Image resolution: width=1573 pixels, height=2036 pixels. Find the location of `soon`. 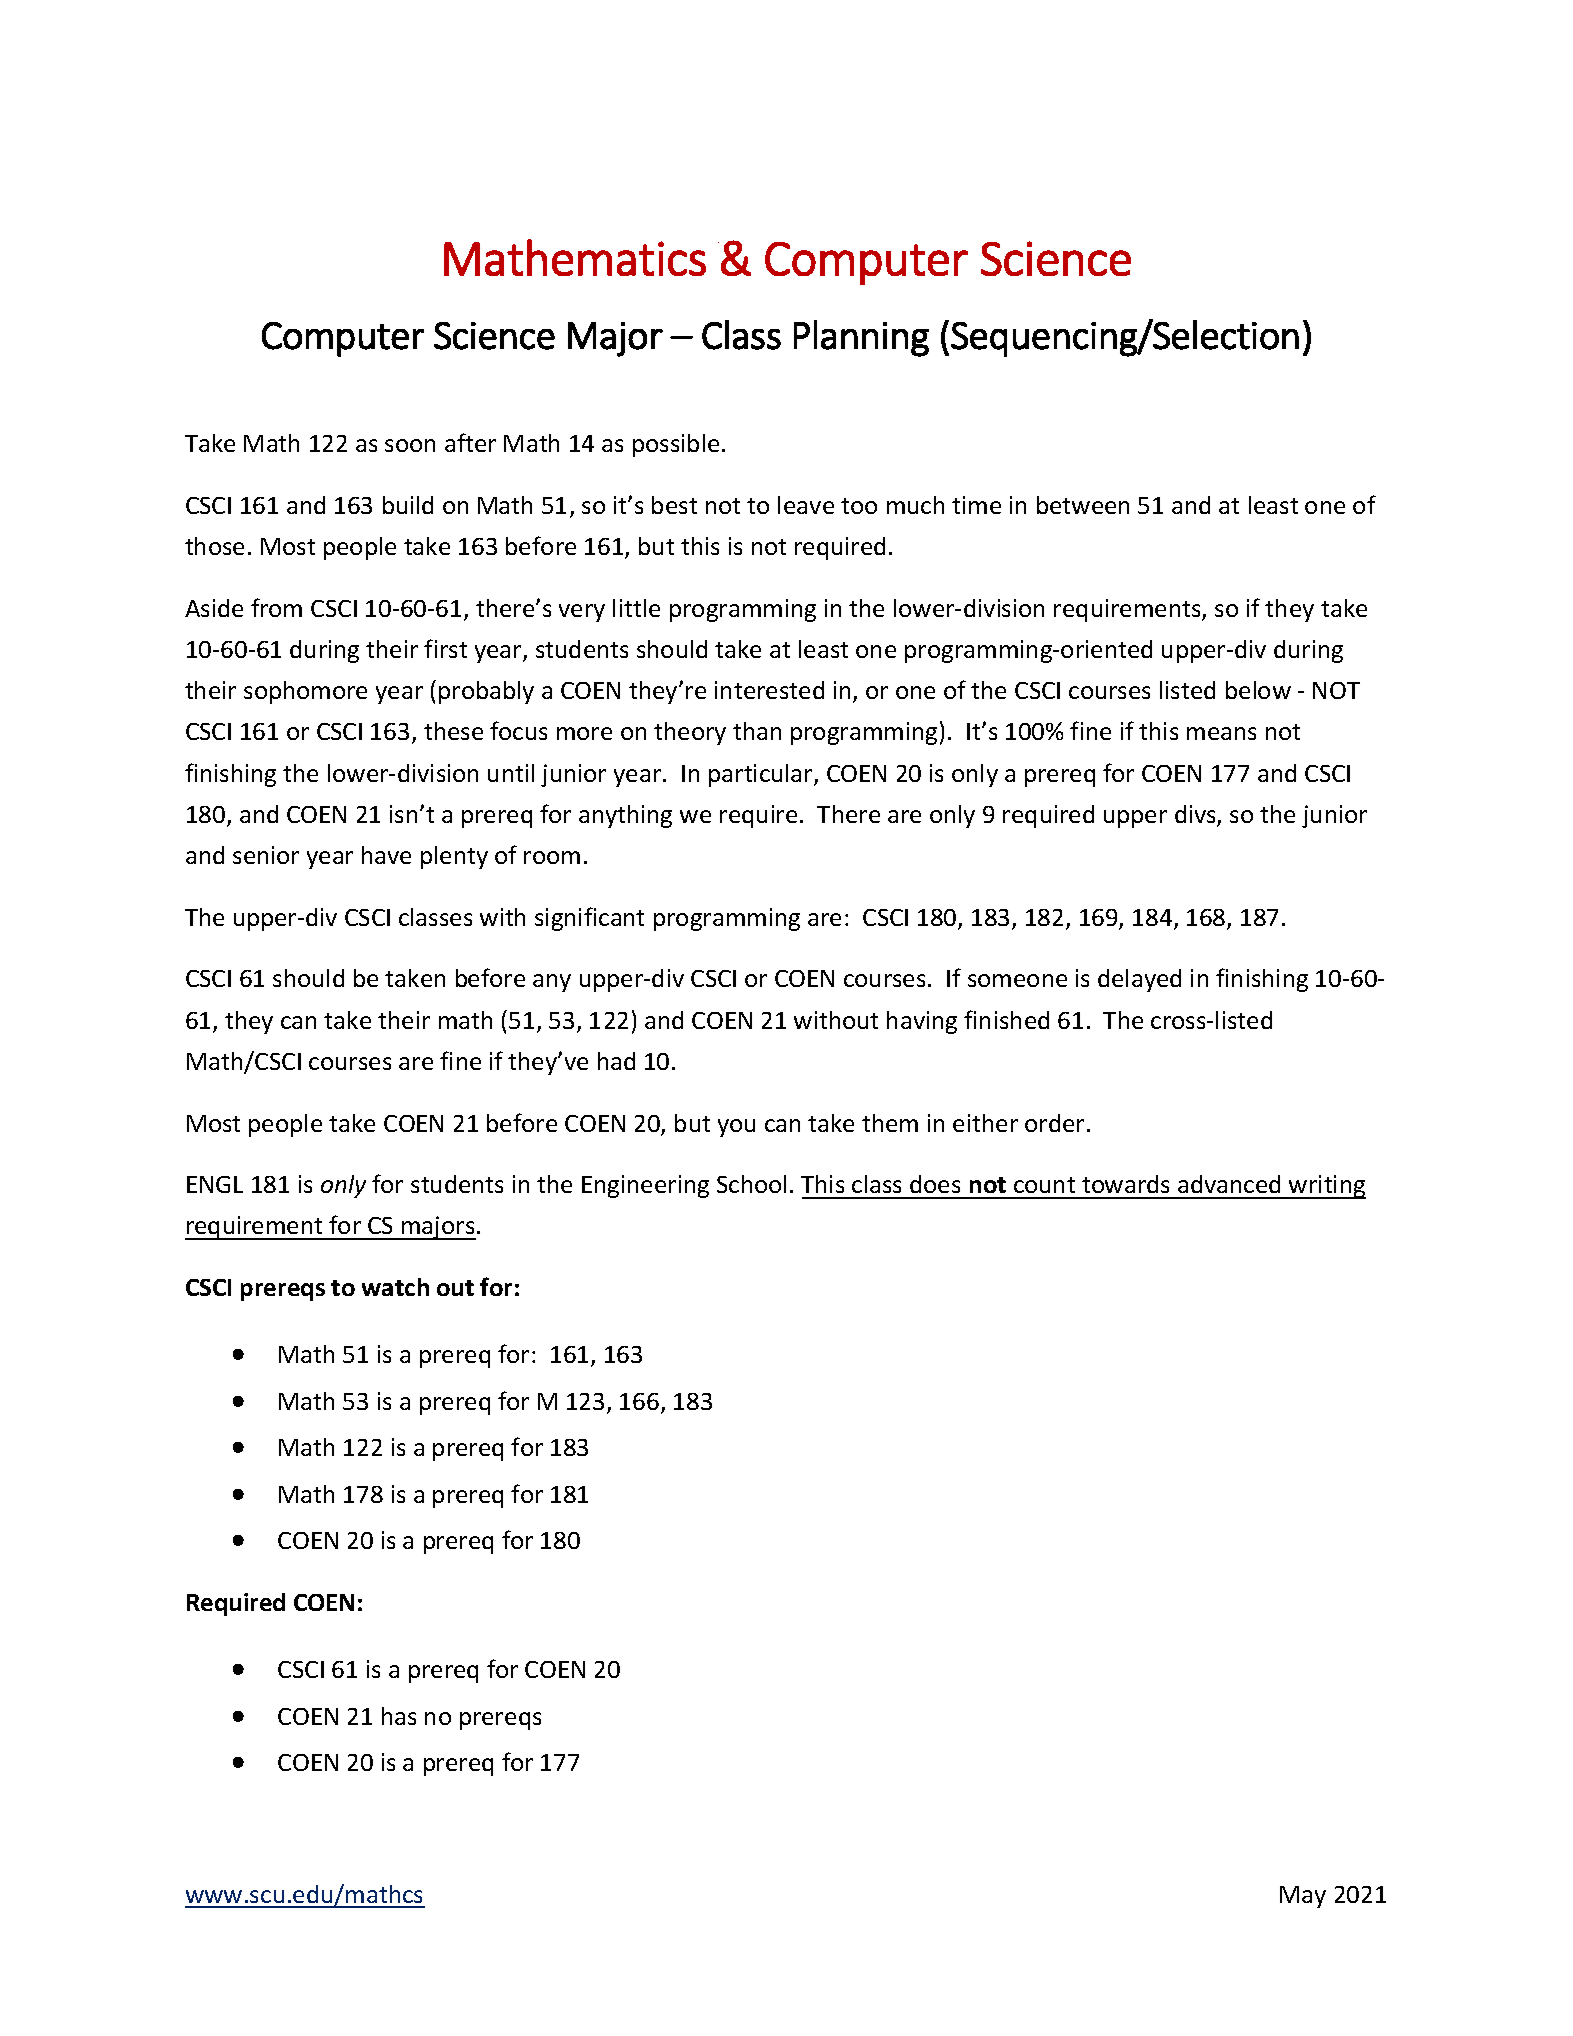

soon is located at coordinates (410, 445).
